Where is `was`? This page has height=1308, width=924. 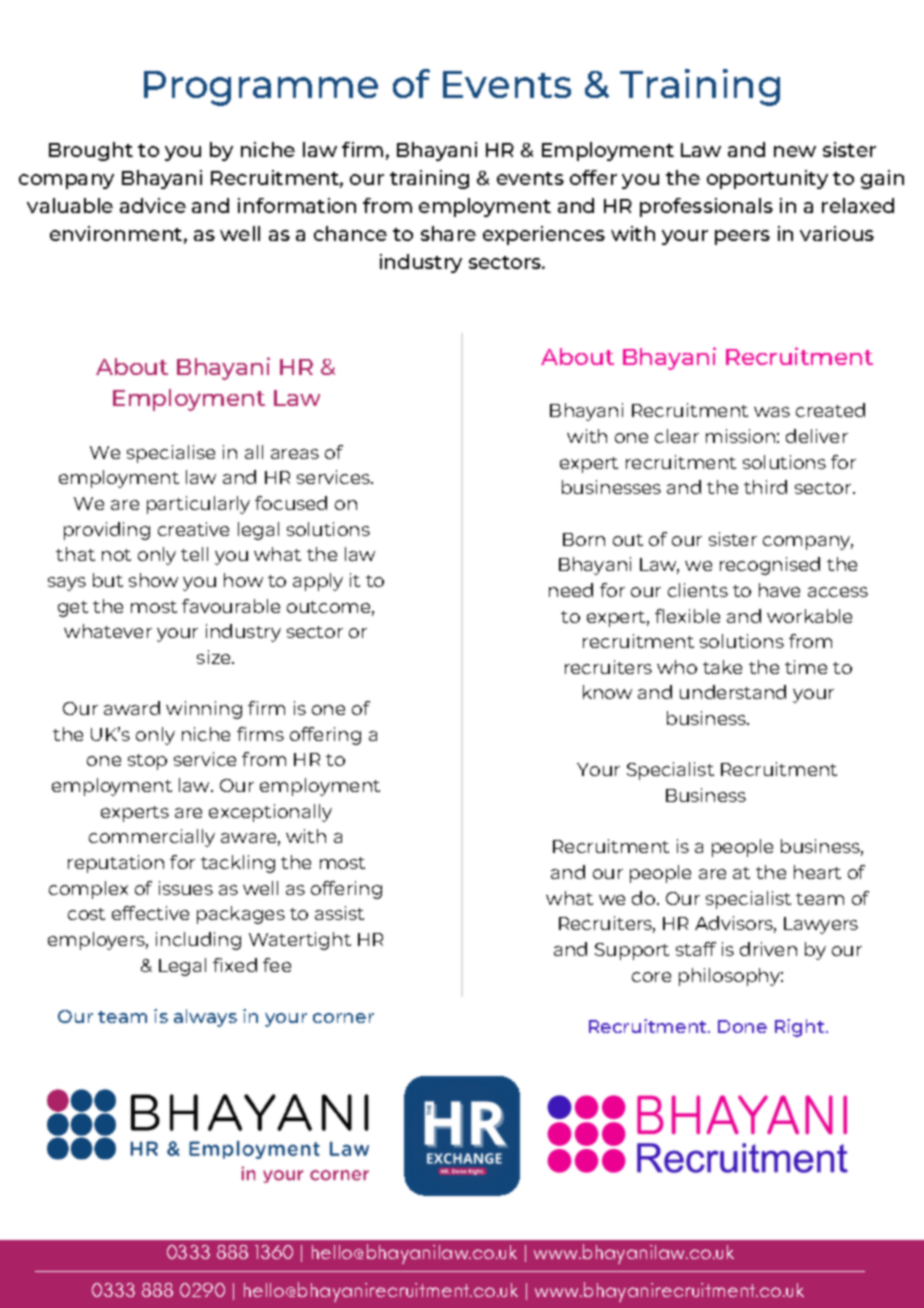
was is located at coordinates (772, 412).
